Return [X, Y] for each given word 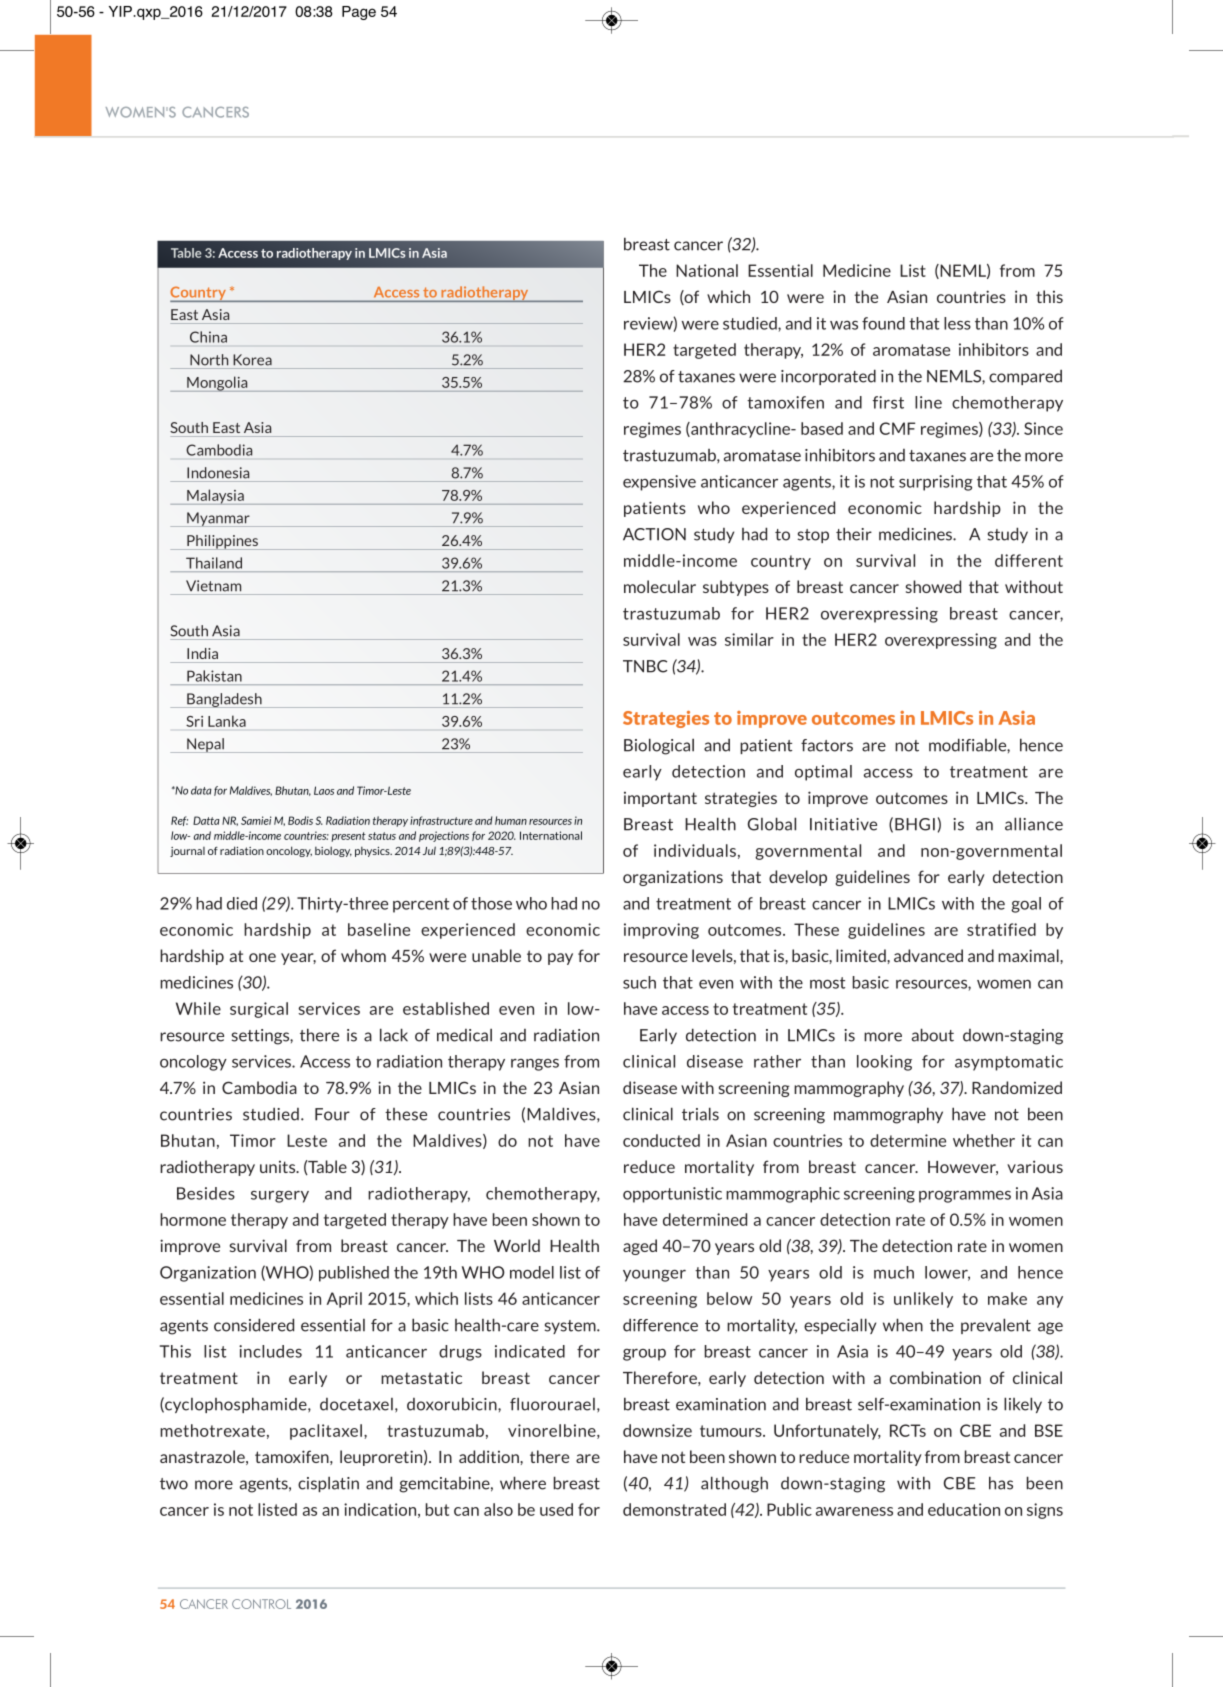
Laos [324, 790]
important [660, 799]
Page [359, 13]
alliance [1034, 824]
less [957, 323]
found [883, 323]
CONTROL [261, 1604]
